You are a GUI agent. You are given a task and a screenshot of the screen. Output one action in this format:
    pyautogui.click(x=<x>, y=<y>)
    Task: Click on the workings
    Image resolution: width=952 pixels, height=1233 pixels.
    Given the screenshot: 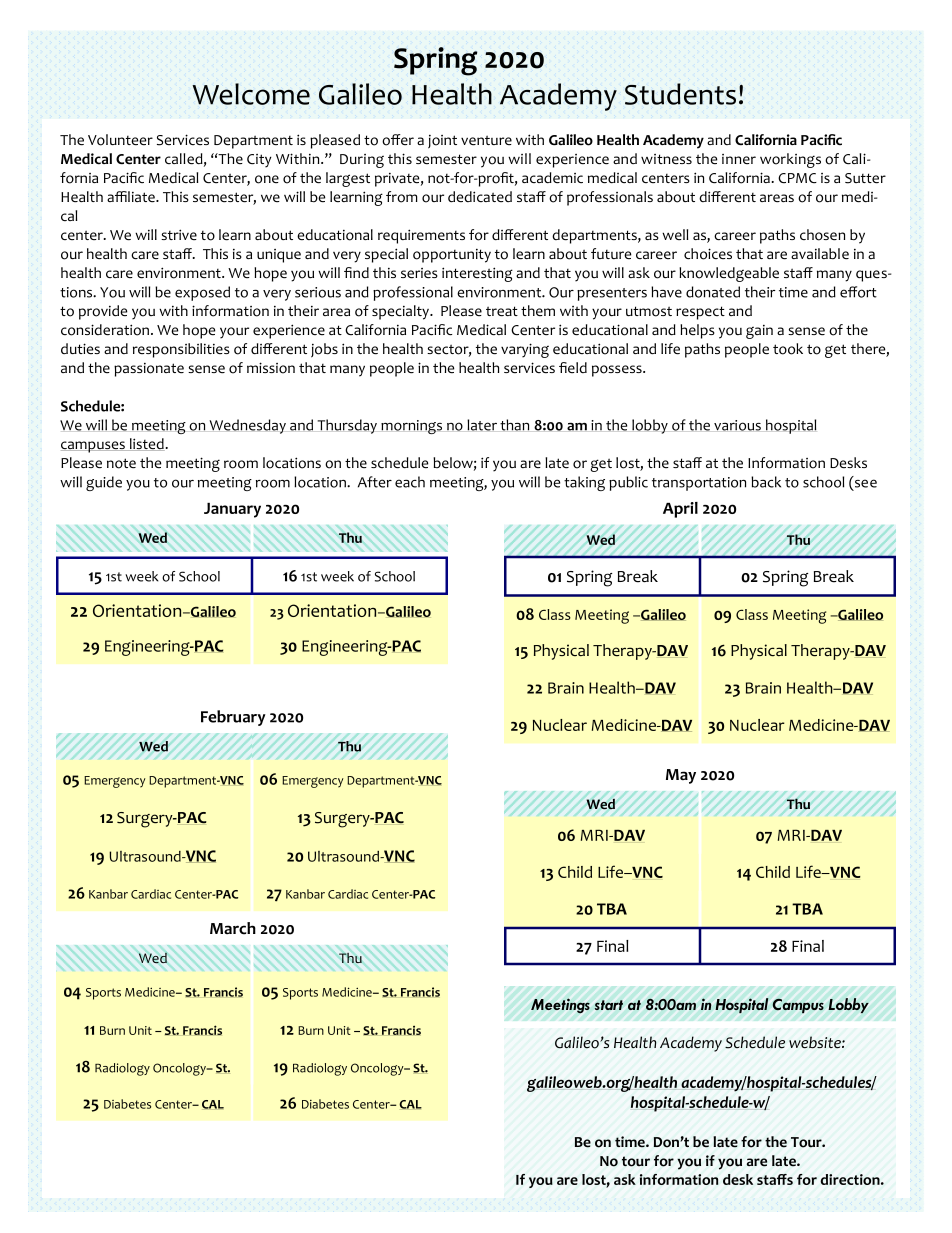 What is the action you would take?
    pyautogui.click(x=790, y=160)
